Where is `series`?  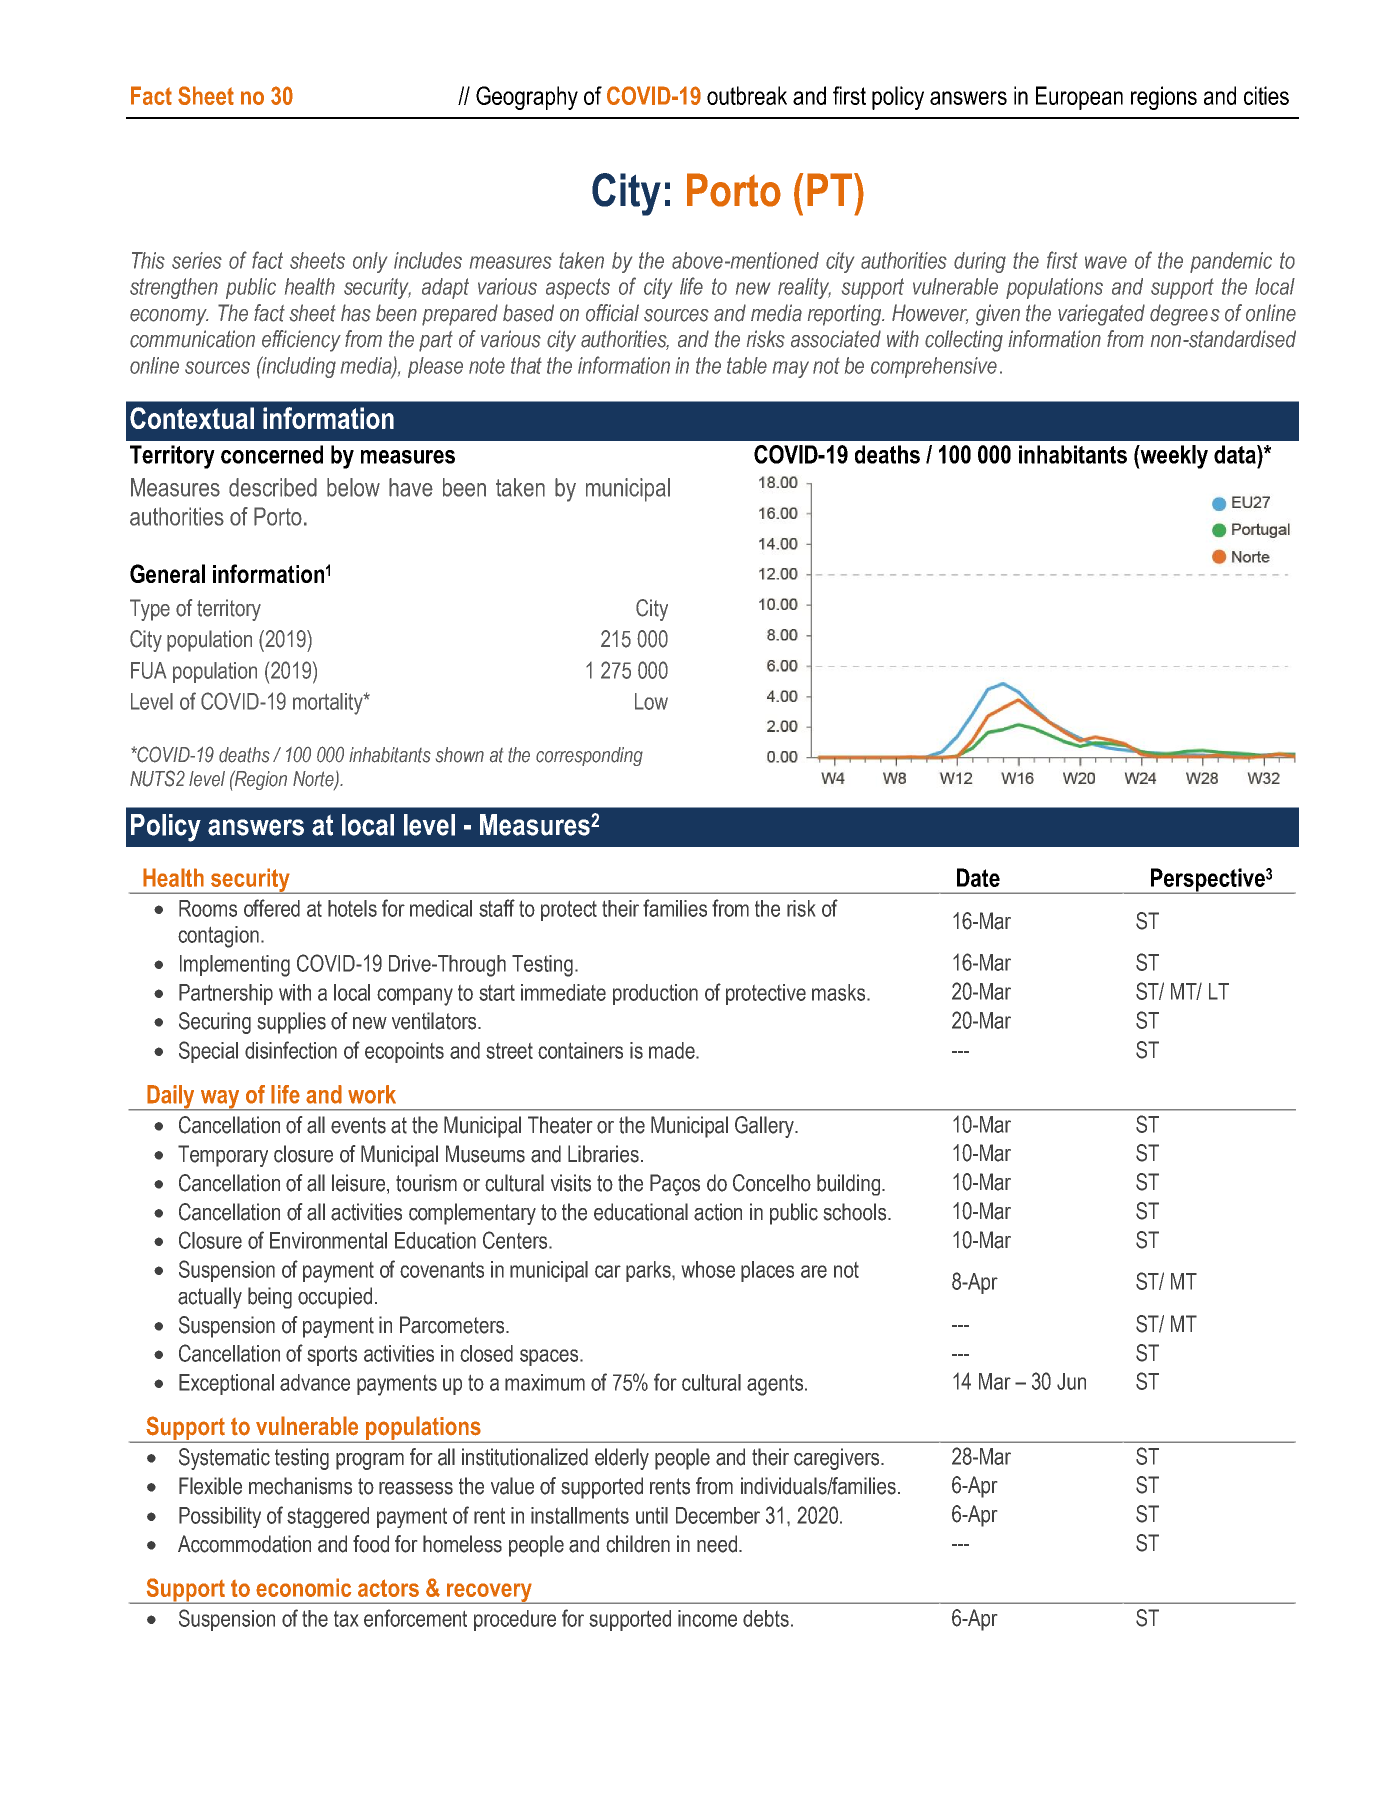 series is located at coordinates (197, 260).
